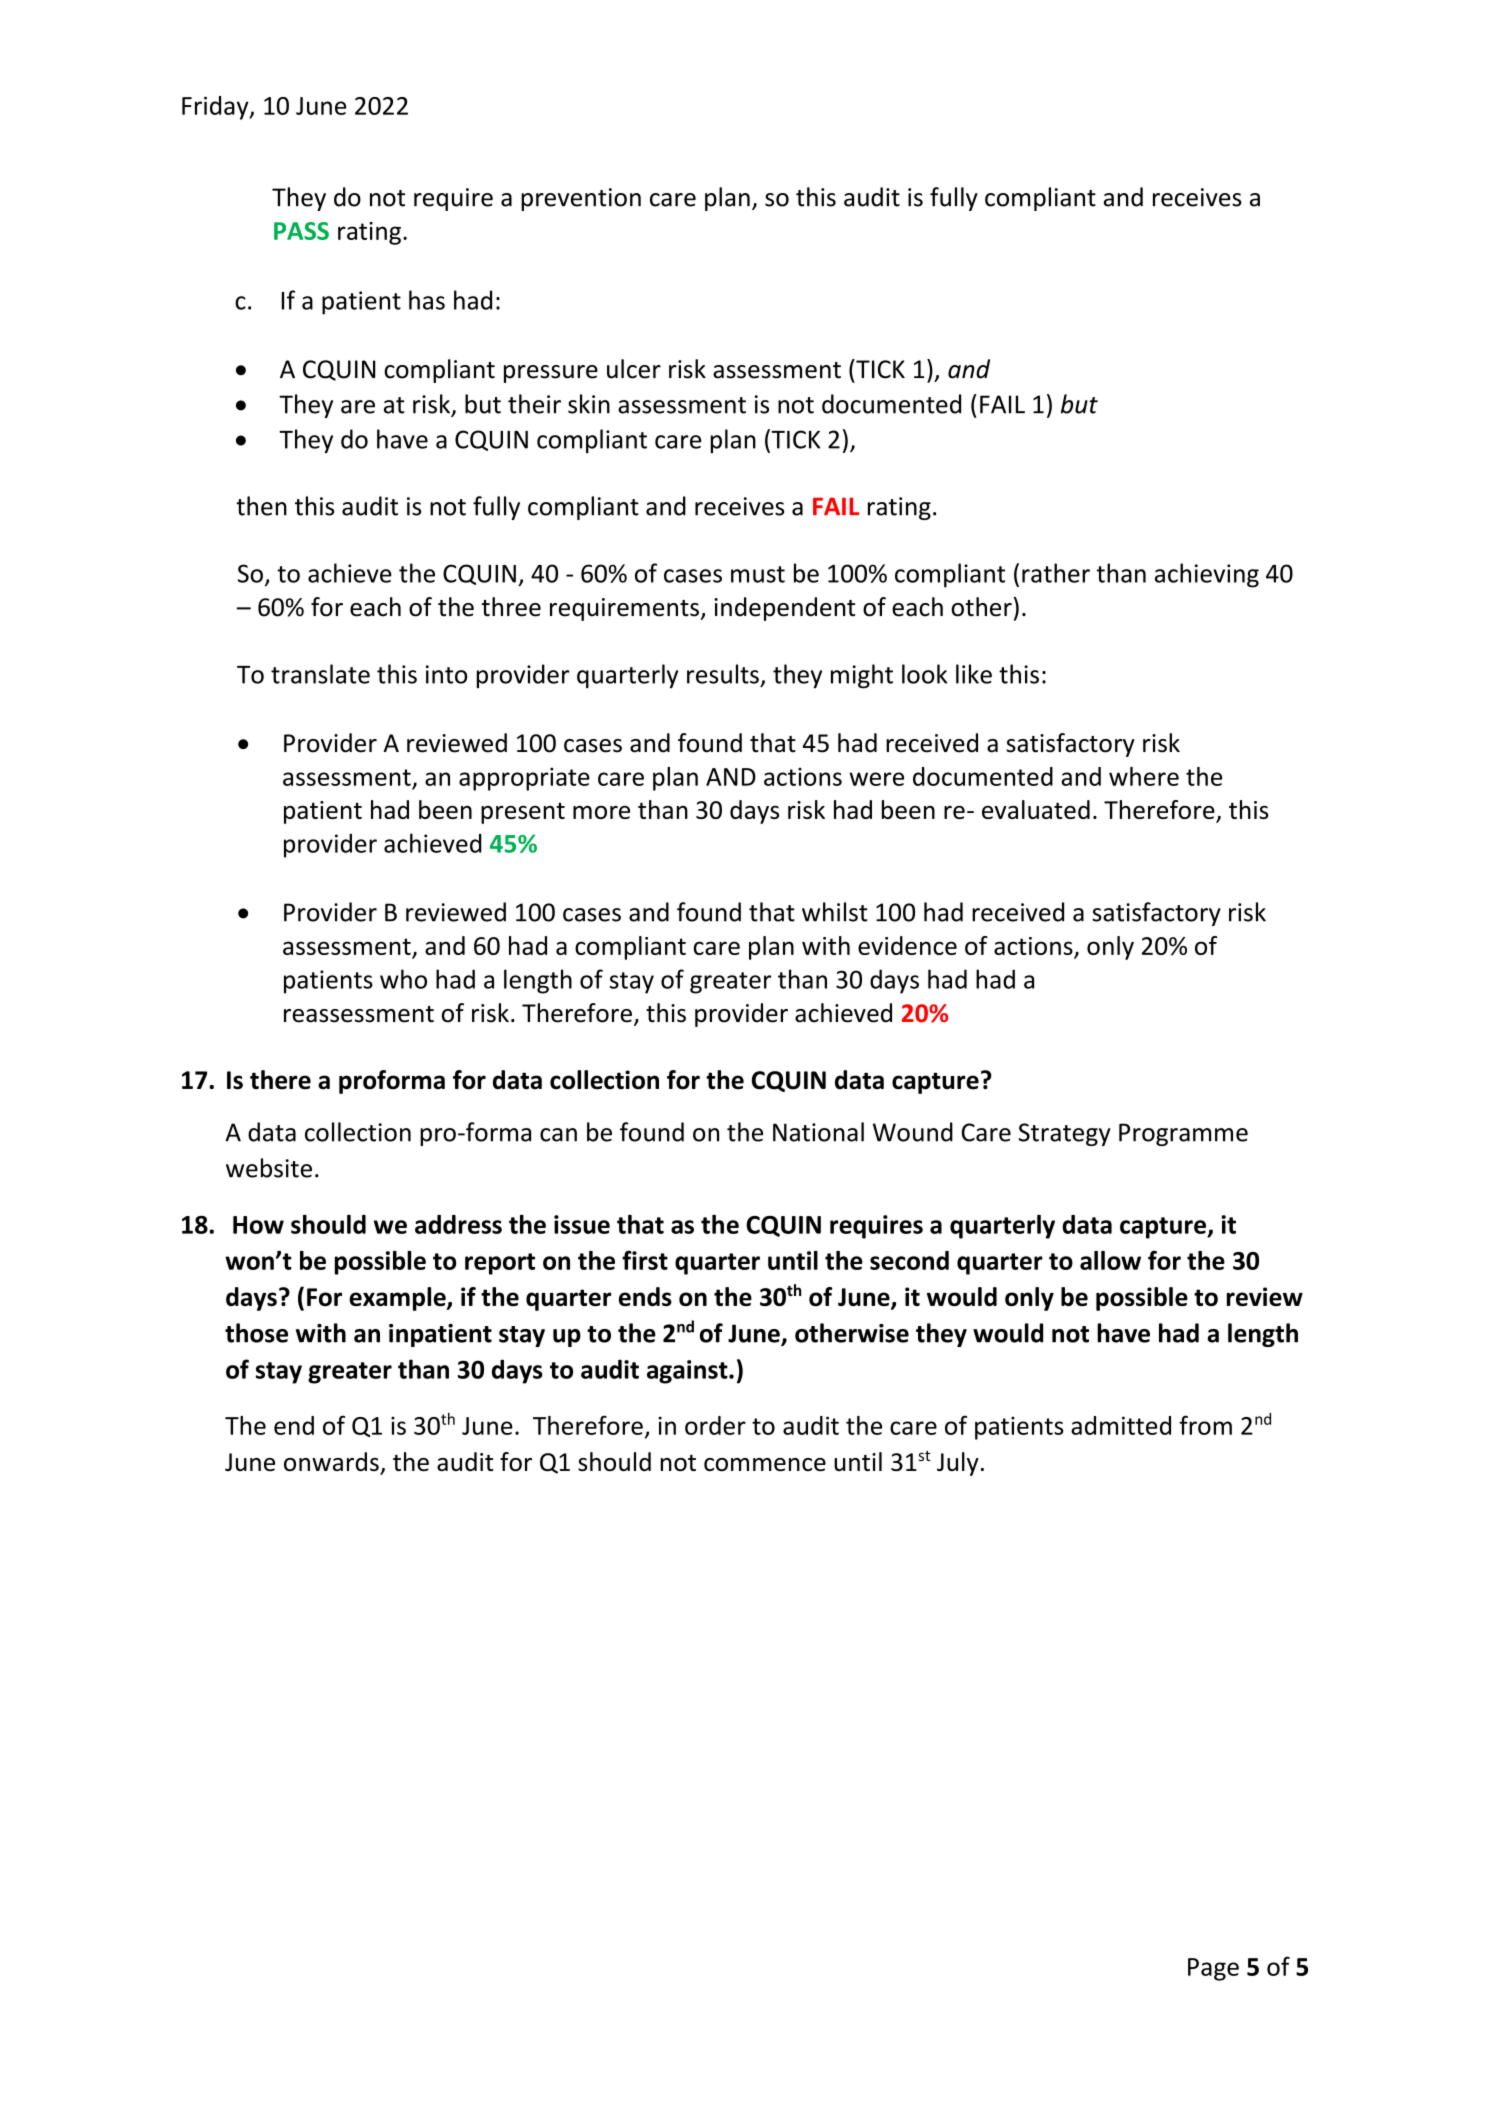 The width and height of the screenshot is (1489, 2105). I want to click on rather, so click(1056, 573).
